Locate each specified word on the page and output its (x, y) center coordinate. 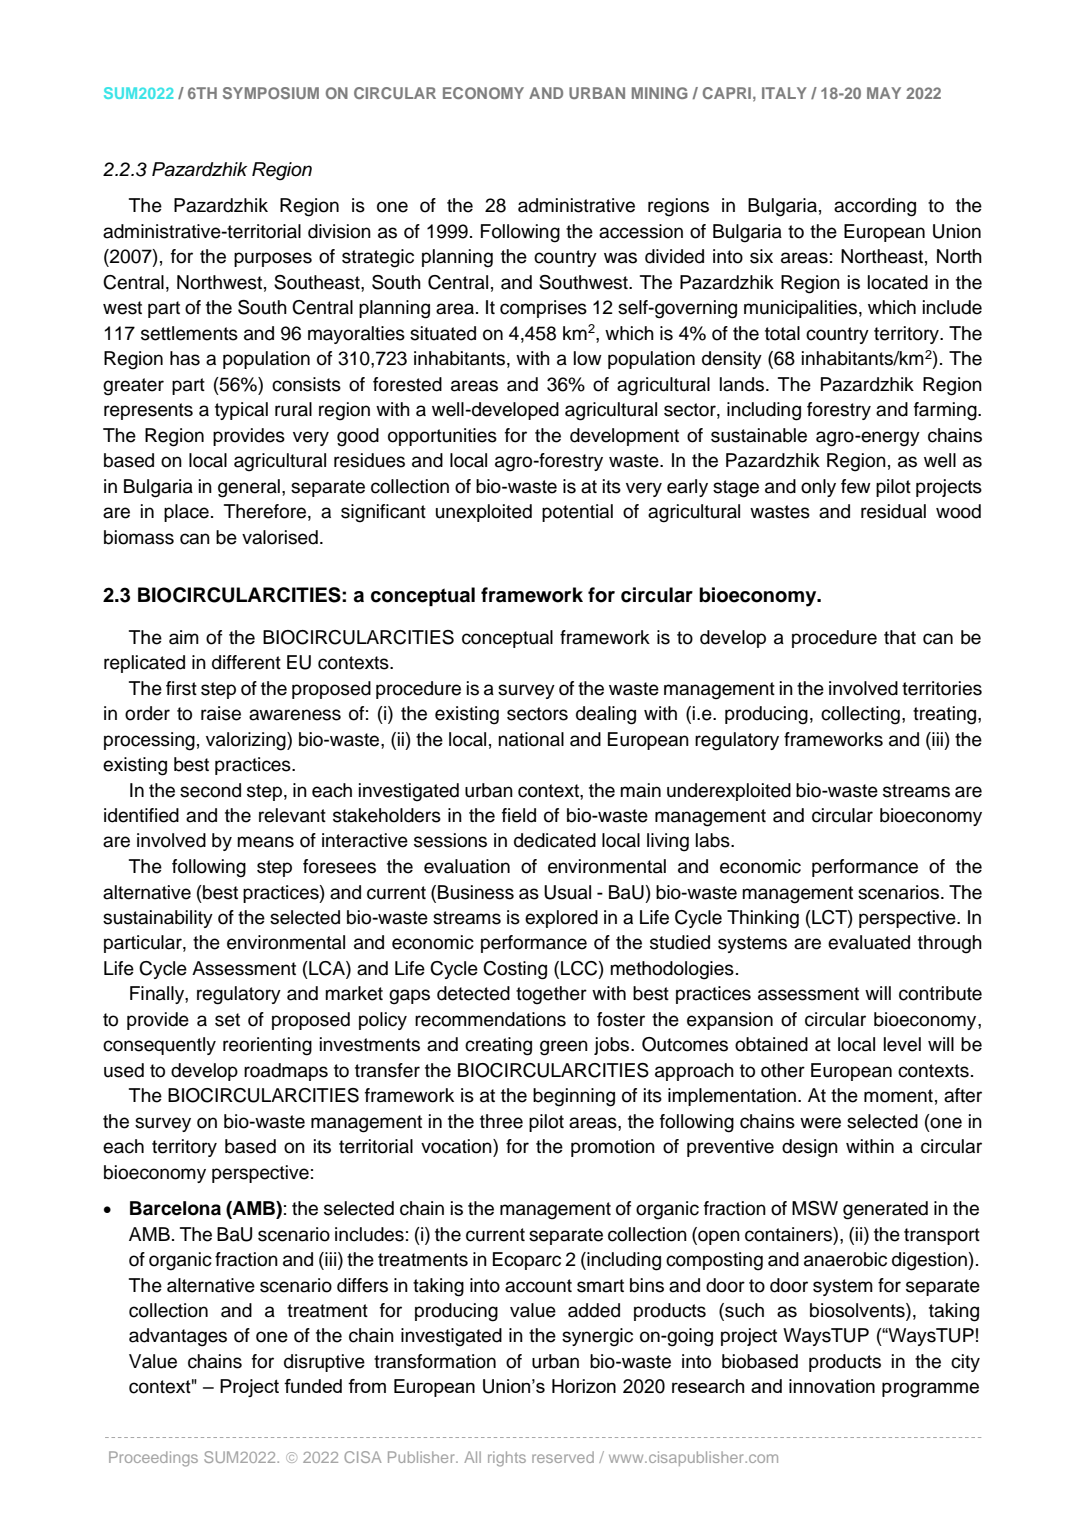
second (210, 790)
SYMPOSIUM (271, 93)
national (531, 739)
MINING (660, 93)
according (875, 207)
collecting (860, 715)
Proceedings (153, 1459)
